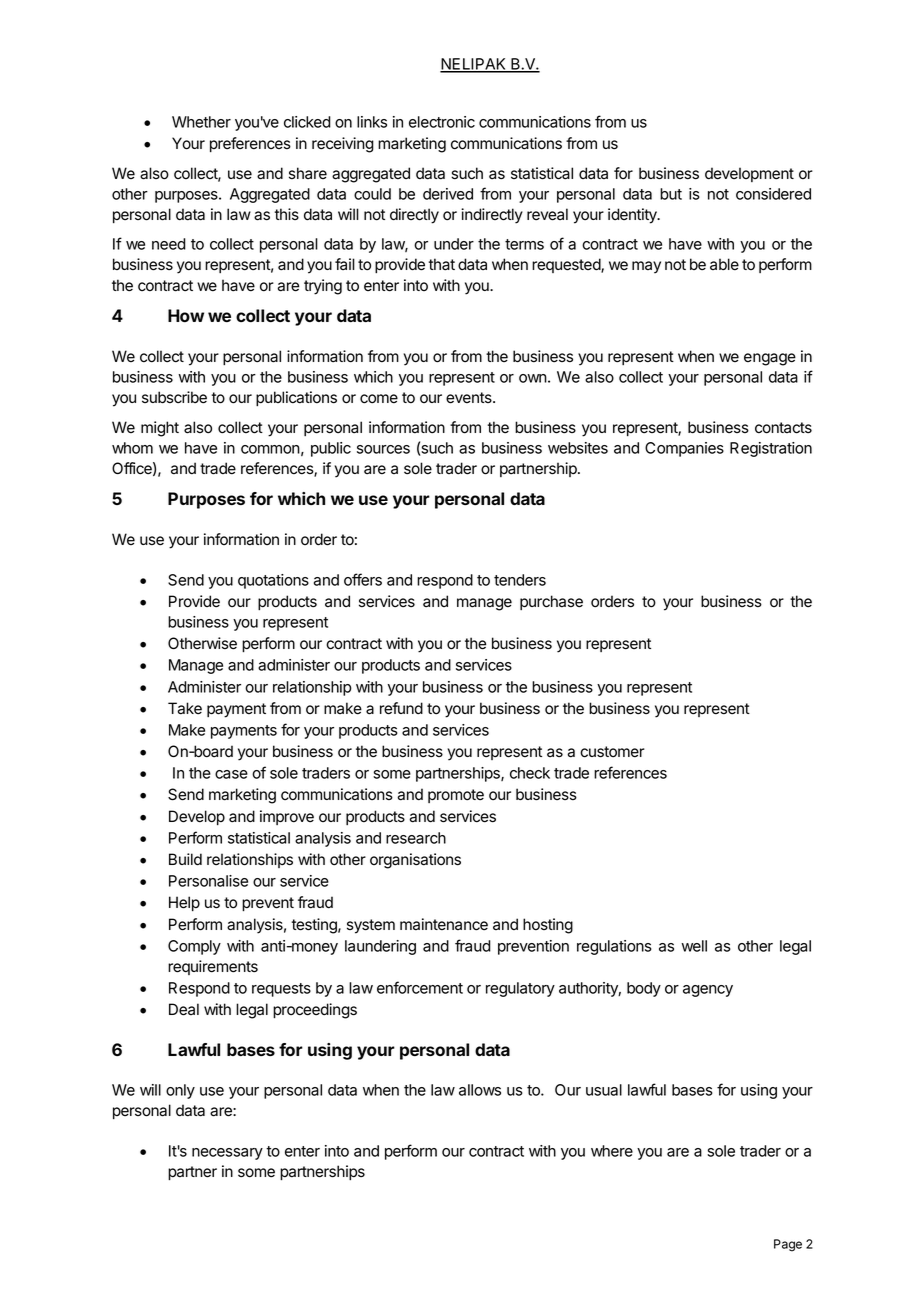 Image resolution: width=924 pixels, height=1308 pixels. I want to click on sources, so click(383, 449).
